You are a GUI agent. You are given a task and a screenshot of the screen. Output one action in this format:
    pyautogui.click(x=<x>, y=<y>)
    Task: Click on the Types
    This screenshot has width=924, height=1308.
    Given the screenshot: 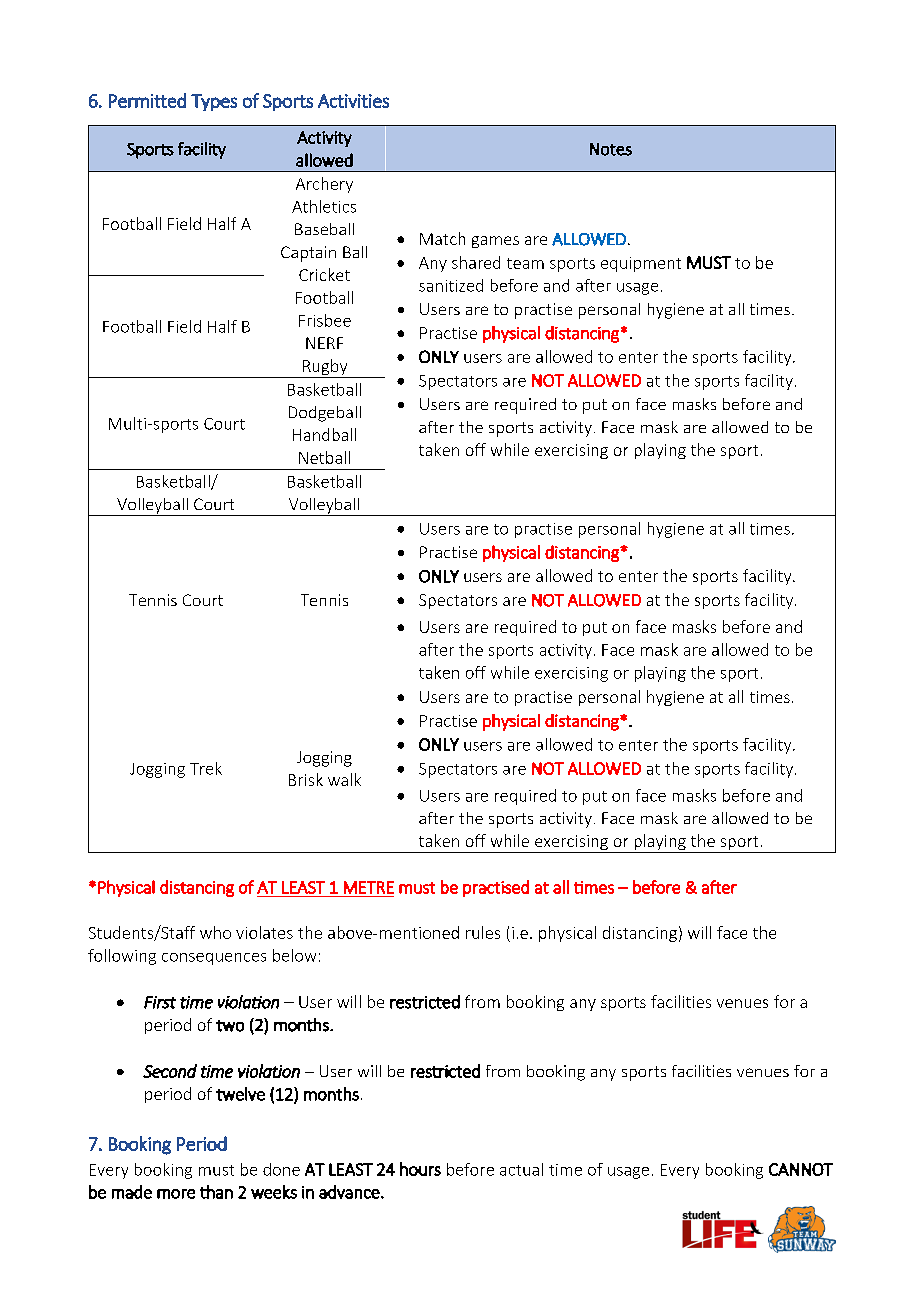 What is the action you would take?
    pyautogui.click(x=214, y=102)
